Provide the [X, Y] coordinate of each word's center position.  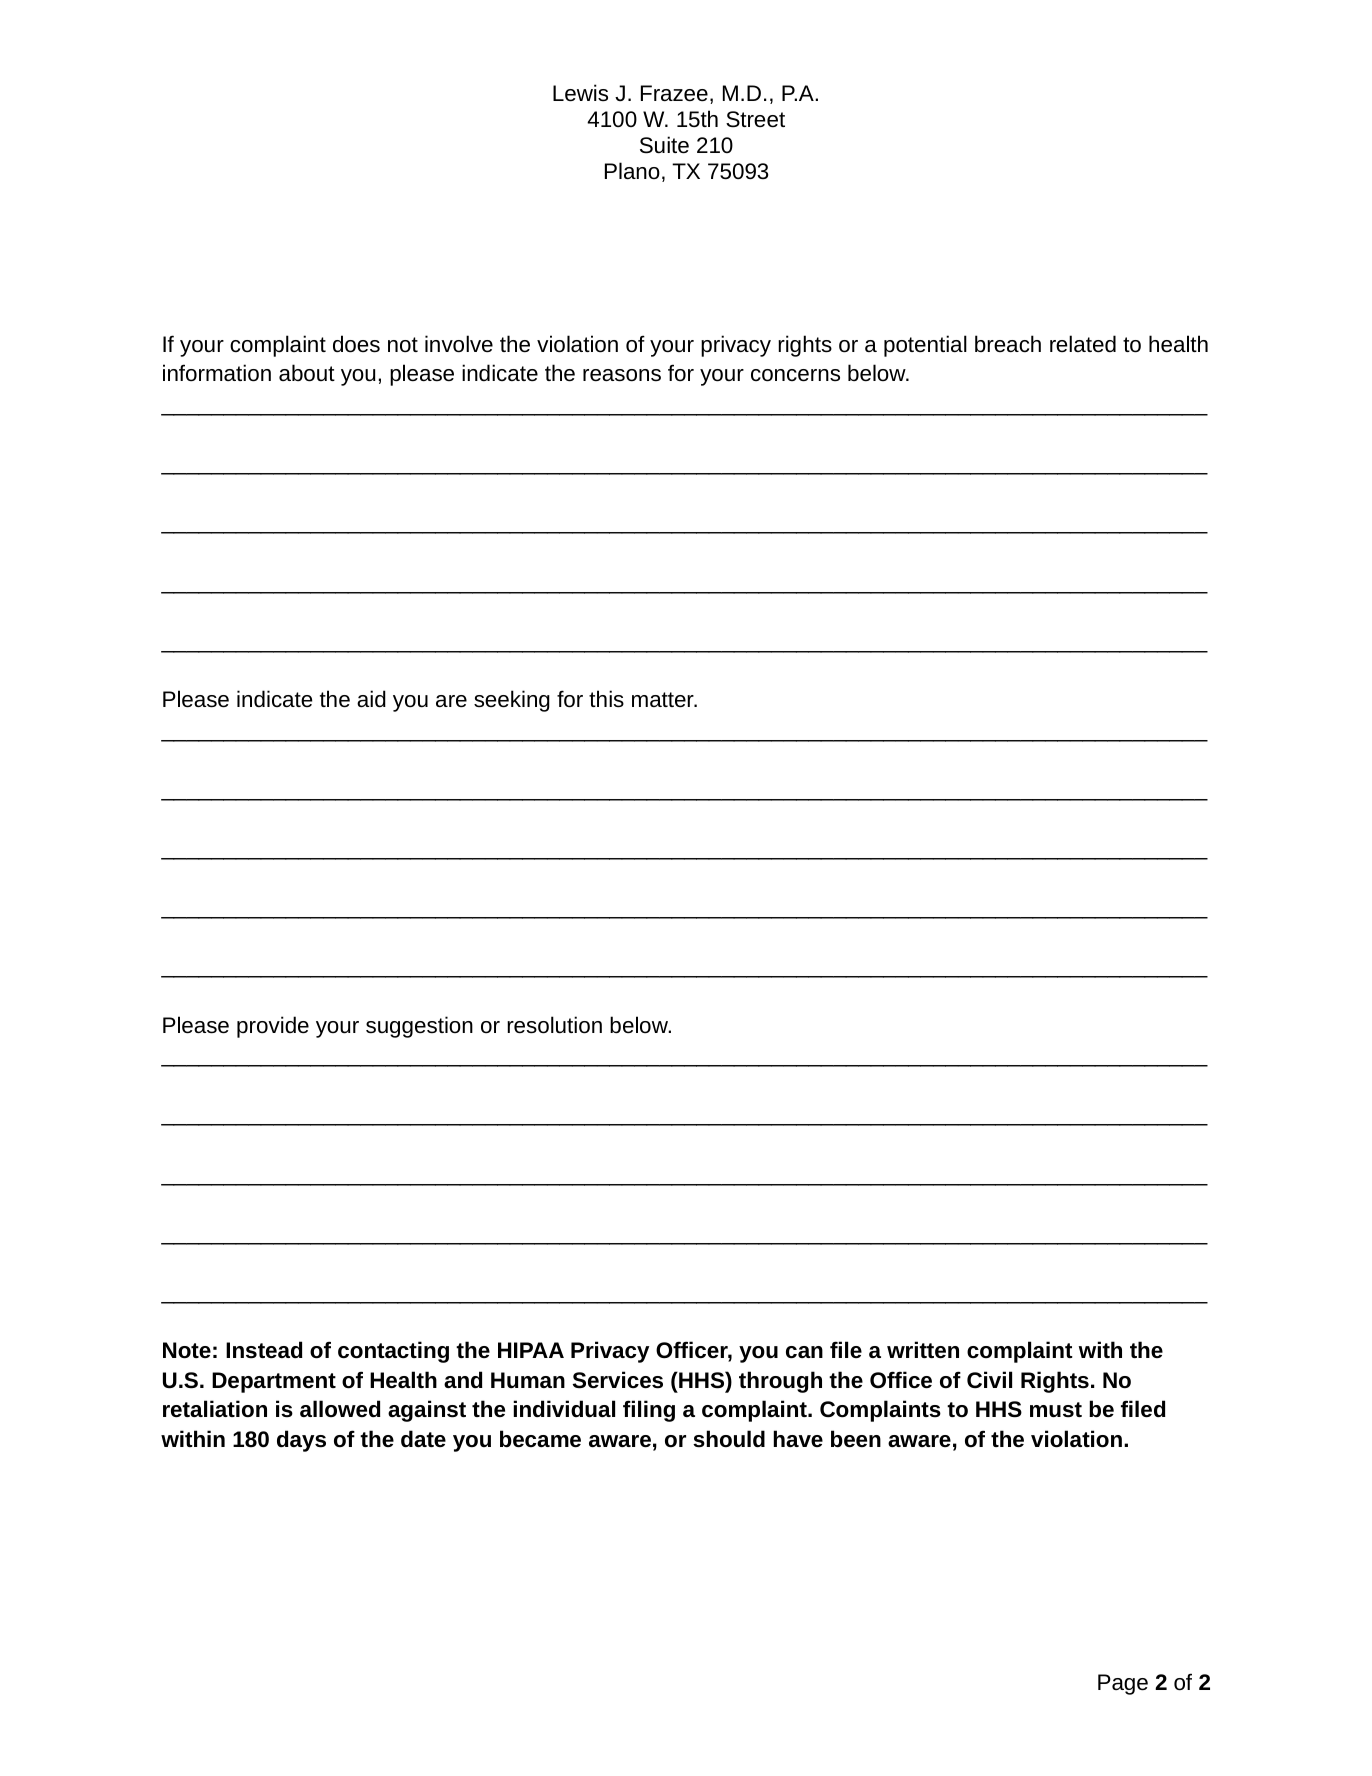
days [301, 1441]
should [729, 1439]
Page [1123, 1684]
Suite [664, 145]
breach [1008, 344]
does [356, 344]
